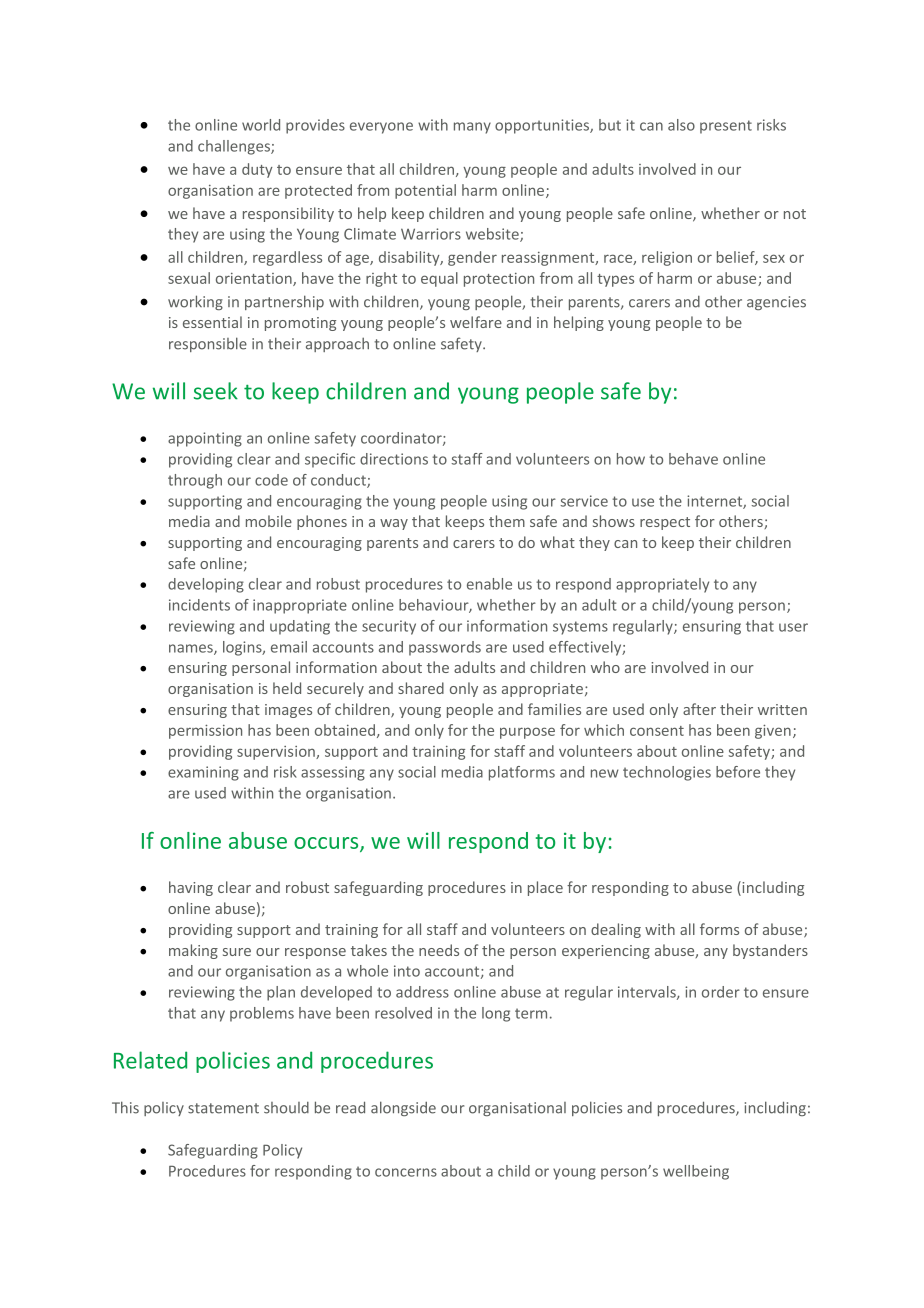  What do you see at coordinates (235, 147) in the screenshot?
I see `challenges` at bounding box center [235, 147].
